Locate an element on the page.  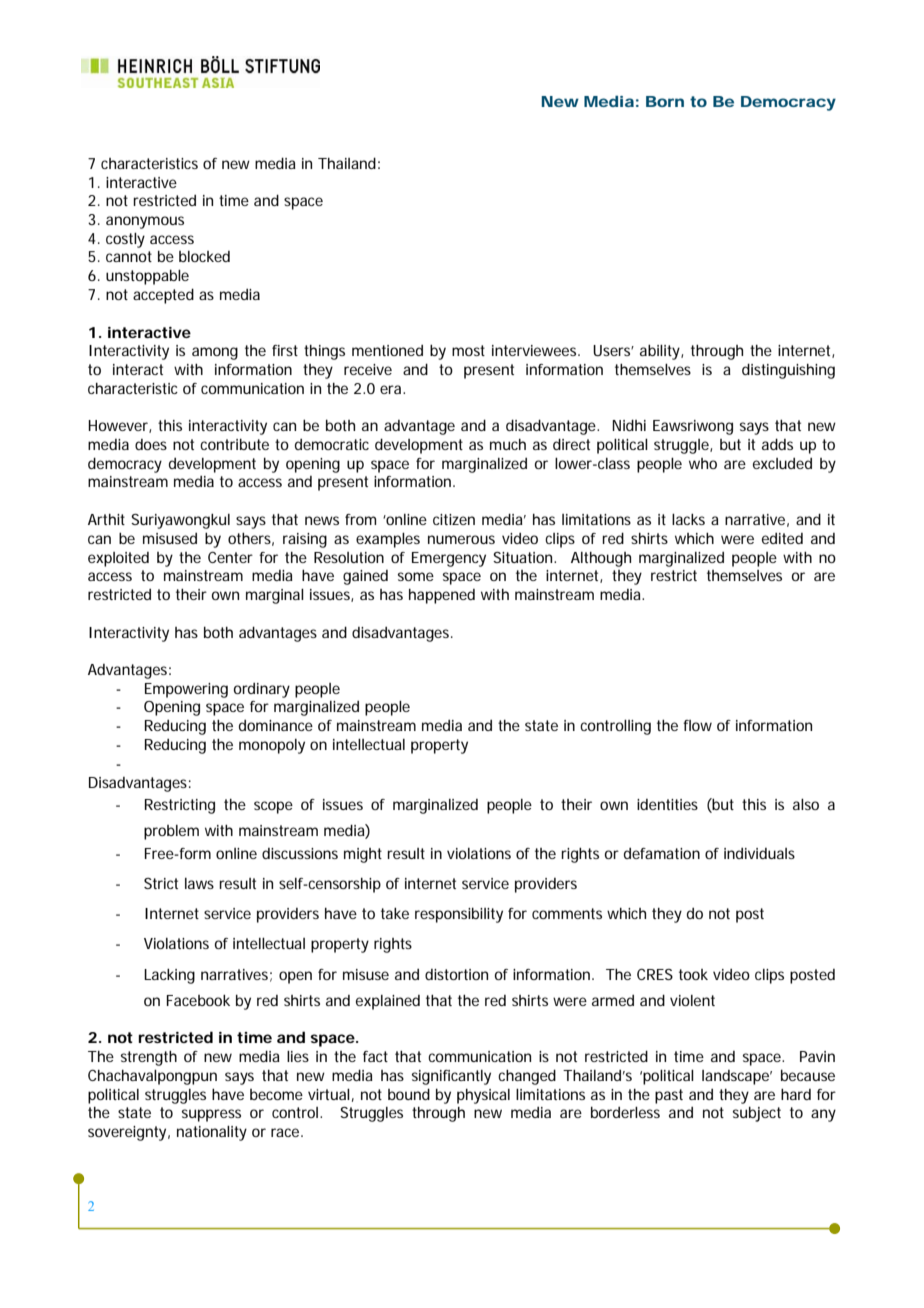
problem is located at coordinates (171, 832).
